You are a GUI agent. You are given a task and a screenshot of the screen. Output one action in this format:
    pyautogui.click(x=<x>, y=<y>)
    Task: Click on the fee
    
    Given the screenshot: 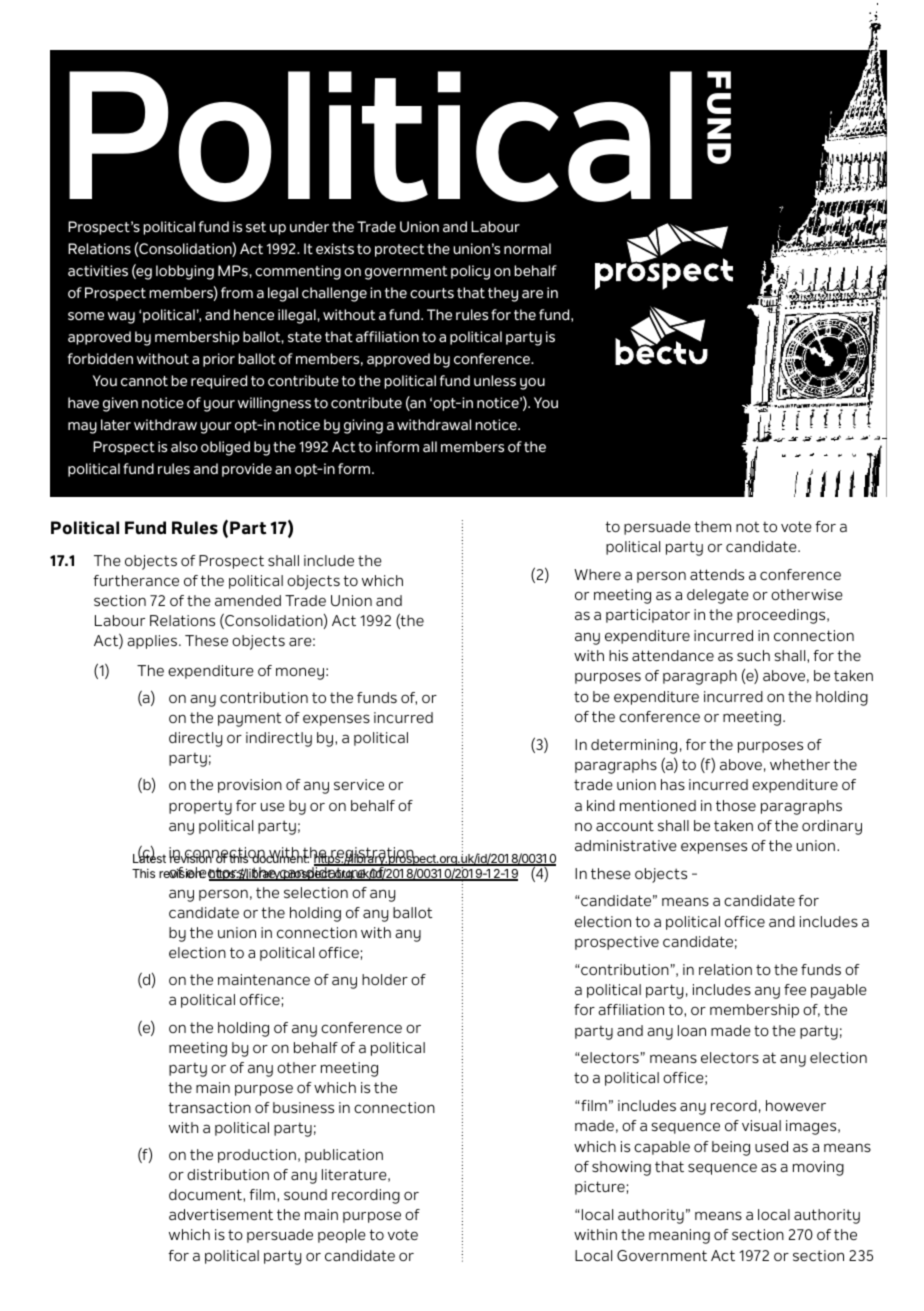 What is the action you would take?
    pyautogui.click(x=795, y=989)
